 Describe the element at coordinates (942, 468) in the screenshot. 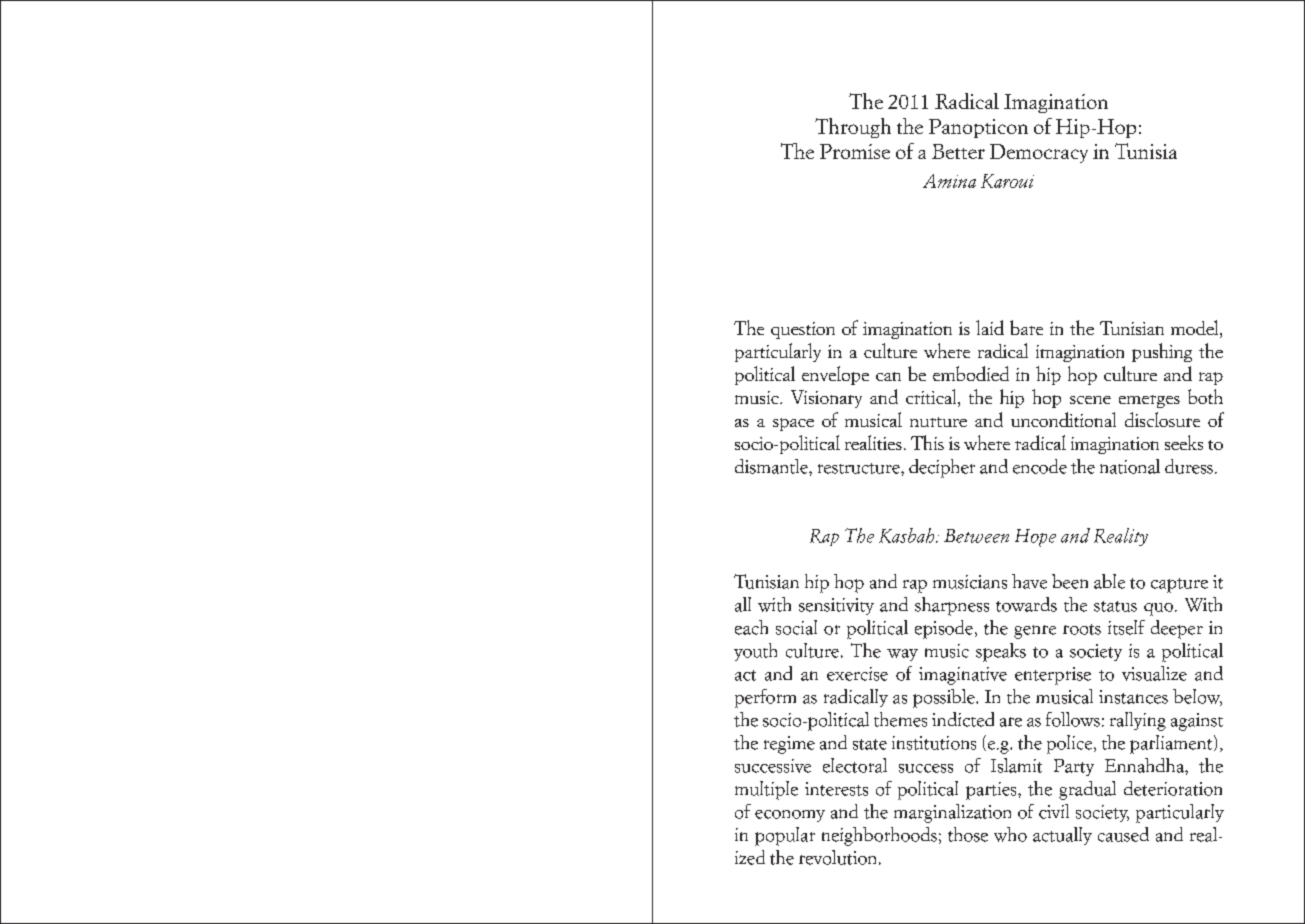

I see `decipher` at that location.
